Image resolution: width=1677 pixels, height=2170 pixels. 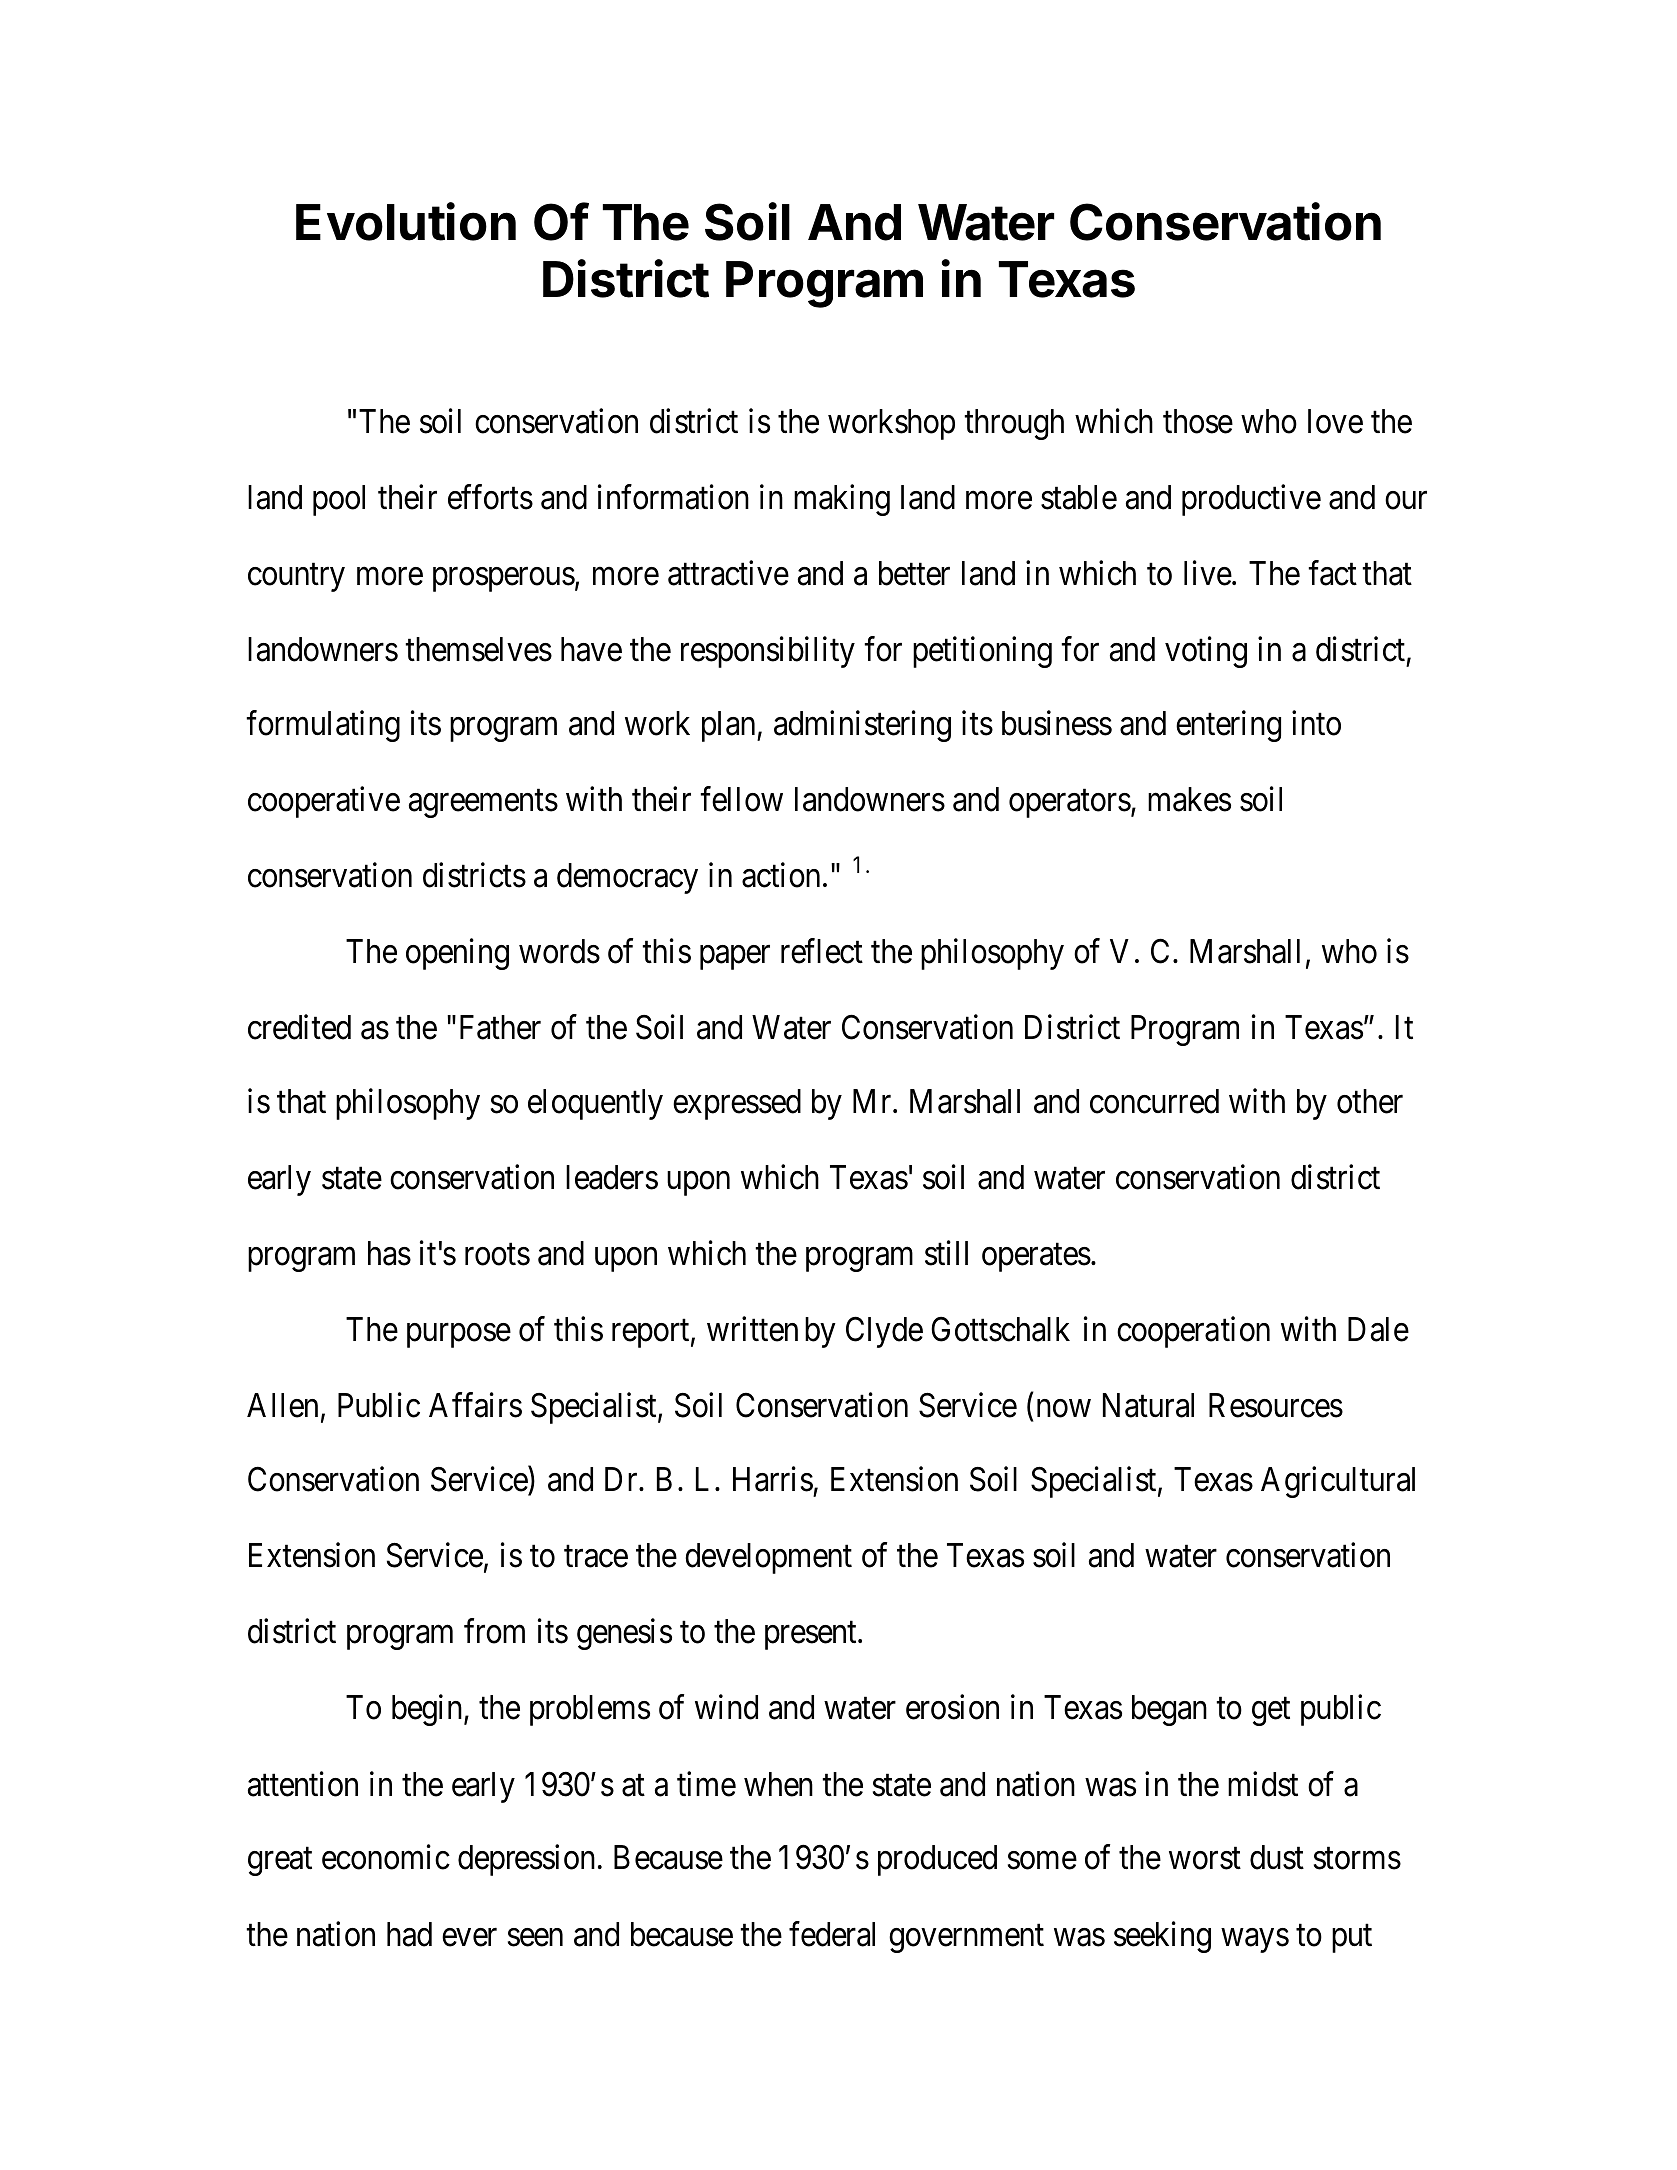 What do you see at coordinates (1154, 1101) in the screenshot?
I see `concurred` at bounding box center [1154, 1101].
